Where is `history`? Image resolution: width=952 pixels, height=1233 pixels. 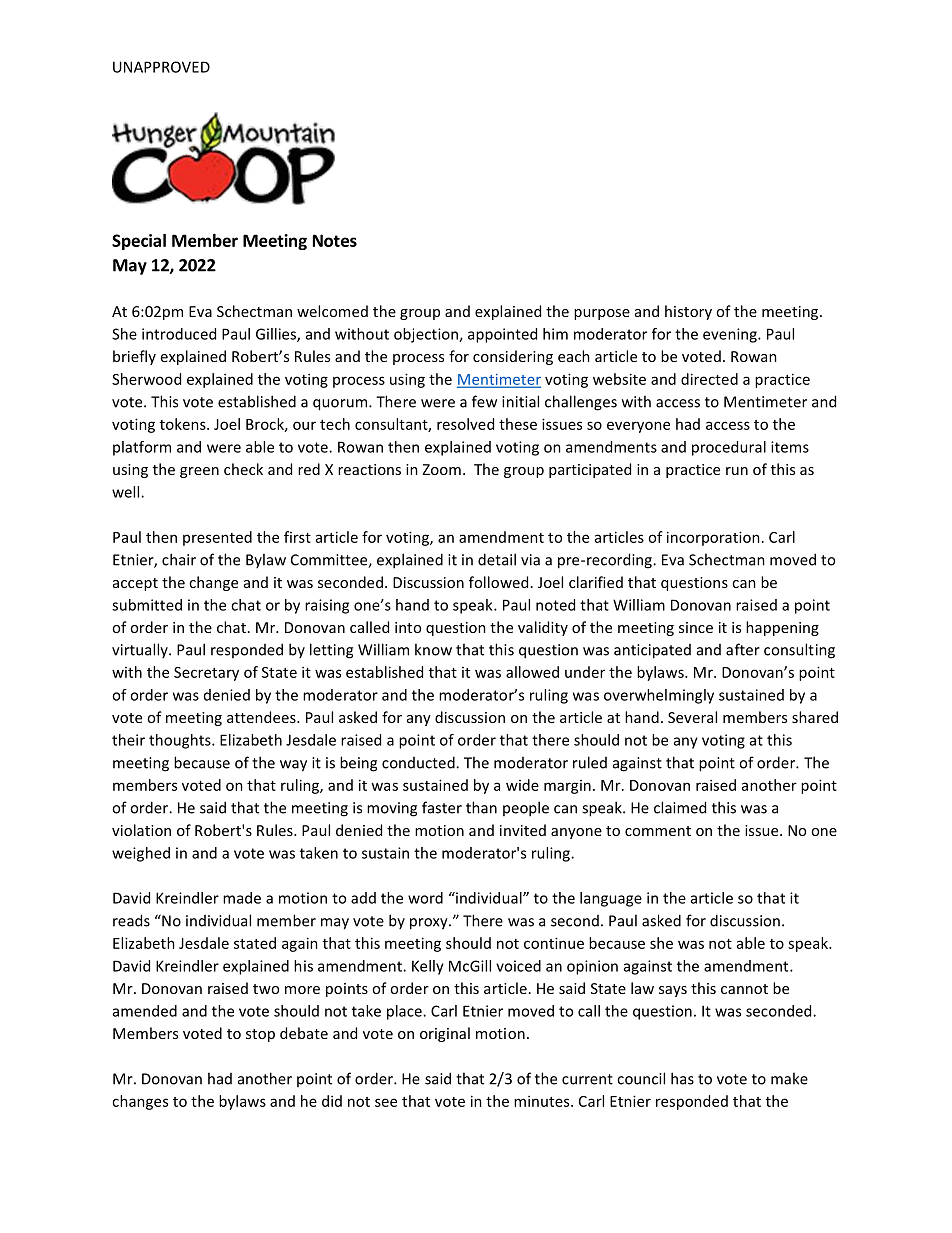
history is located at coordinates (688, 312).
